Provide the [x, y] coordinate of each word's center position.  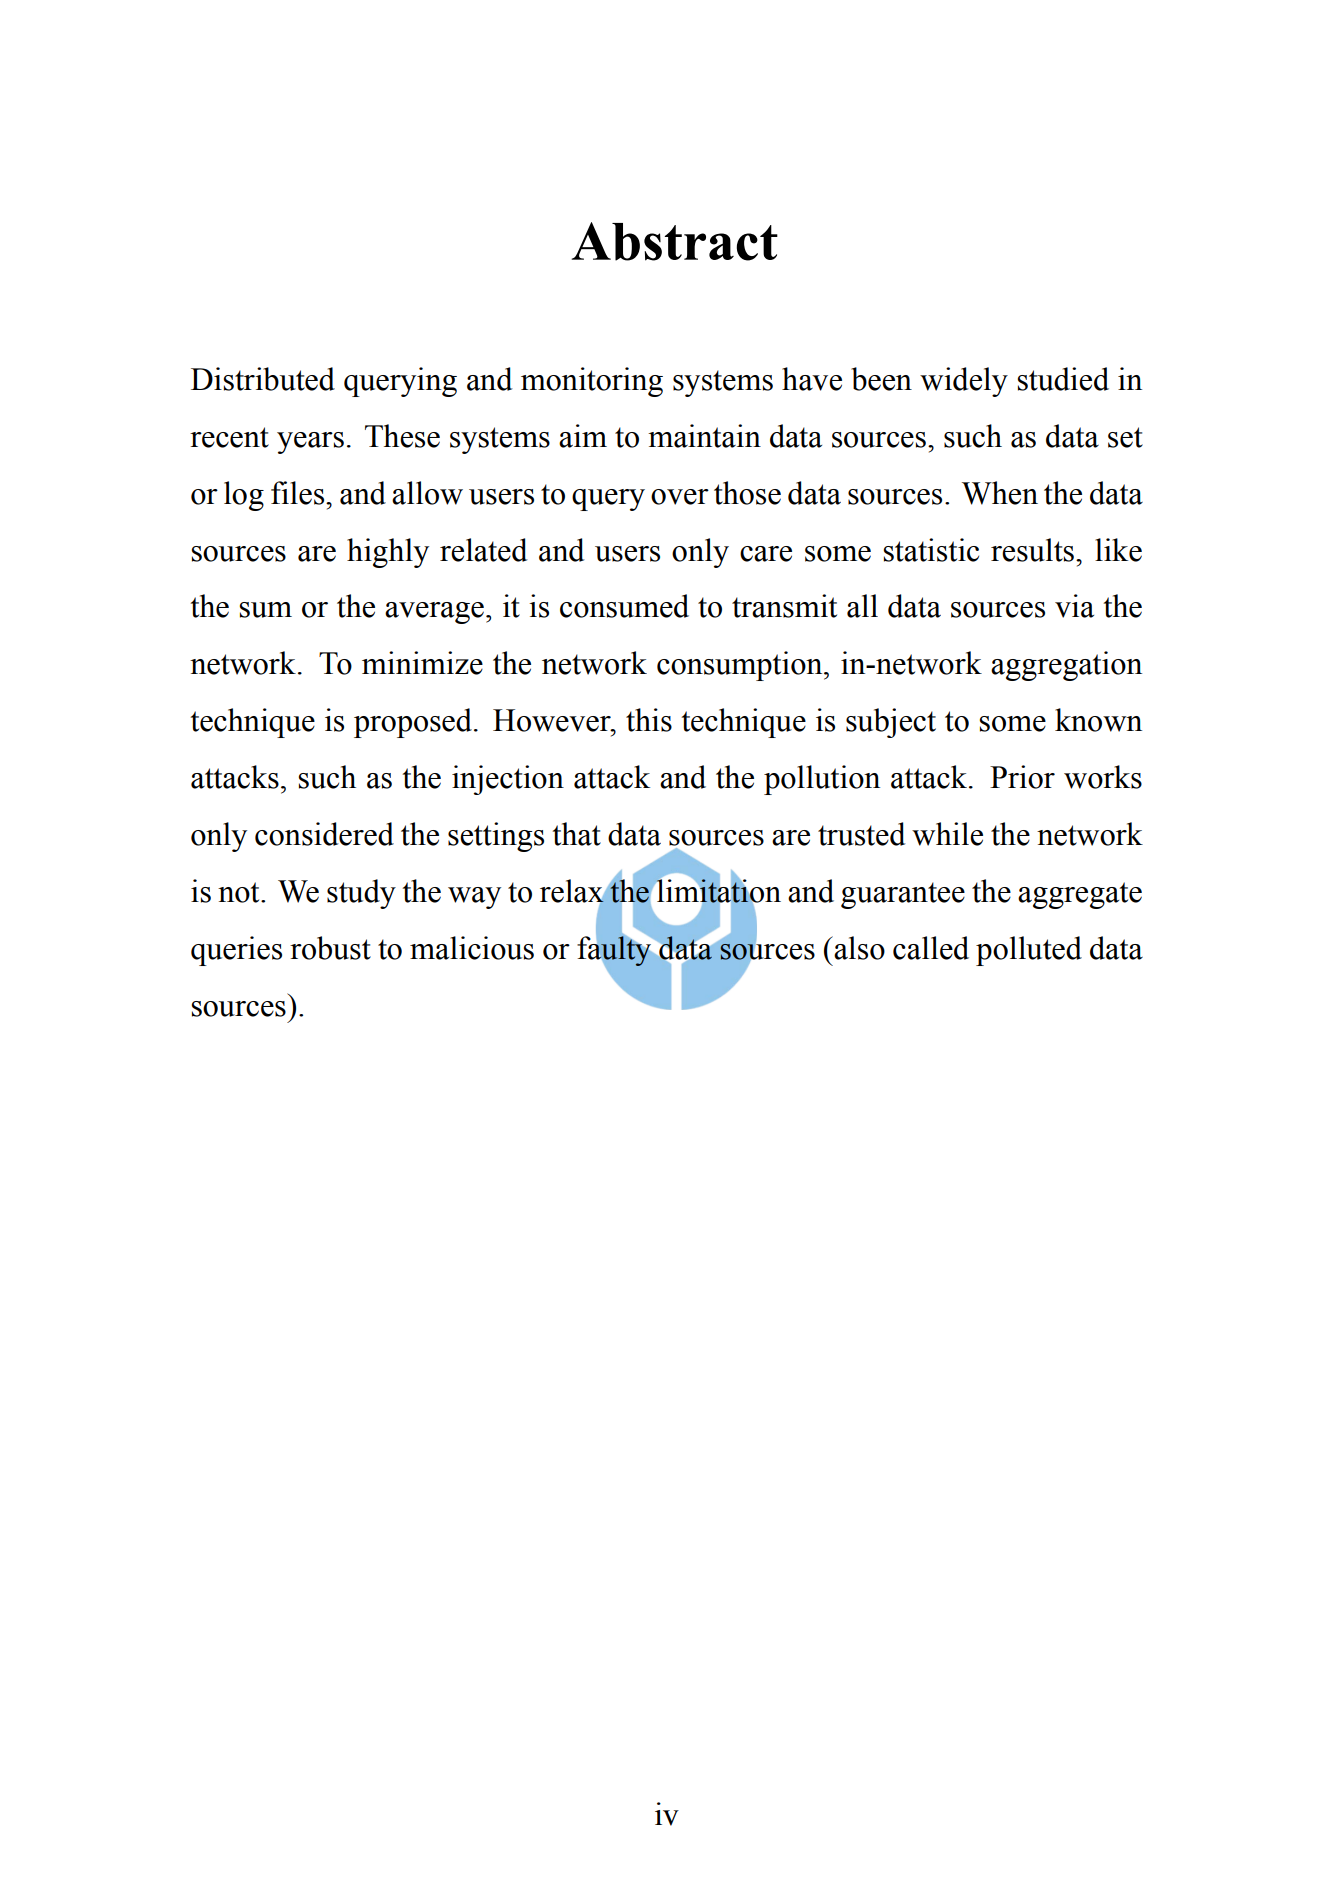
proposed [414, 723]
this [649, 720]
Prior [1022, 777]
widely [964, 382]
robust [330, 948]
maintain [704, 436]
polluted [1029, 951]
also [858, 948]
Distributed [263, 379]
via [1074, 606]
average [434, 613]
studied [1063, 379]
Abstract [675, 241]
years [310, 443]
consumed [624, 606]
